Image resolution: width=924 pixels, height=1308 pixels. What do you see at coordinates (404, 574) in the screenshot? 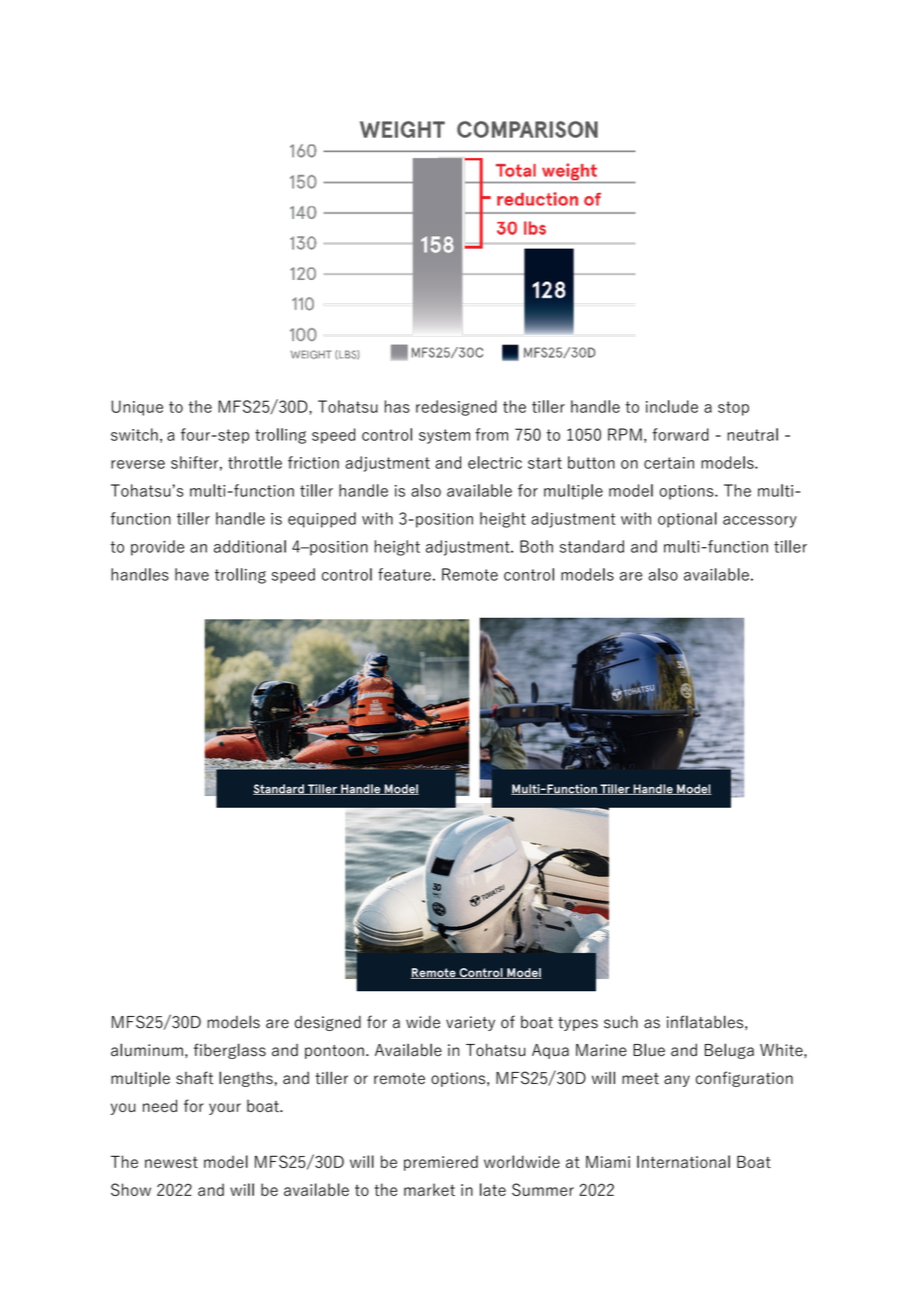
I see `feature` at bounding box center [404, 574].
